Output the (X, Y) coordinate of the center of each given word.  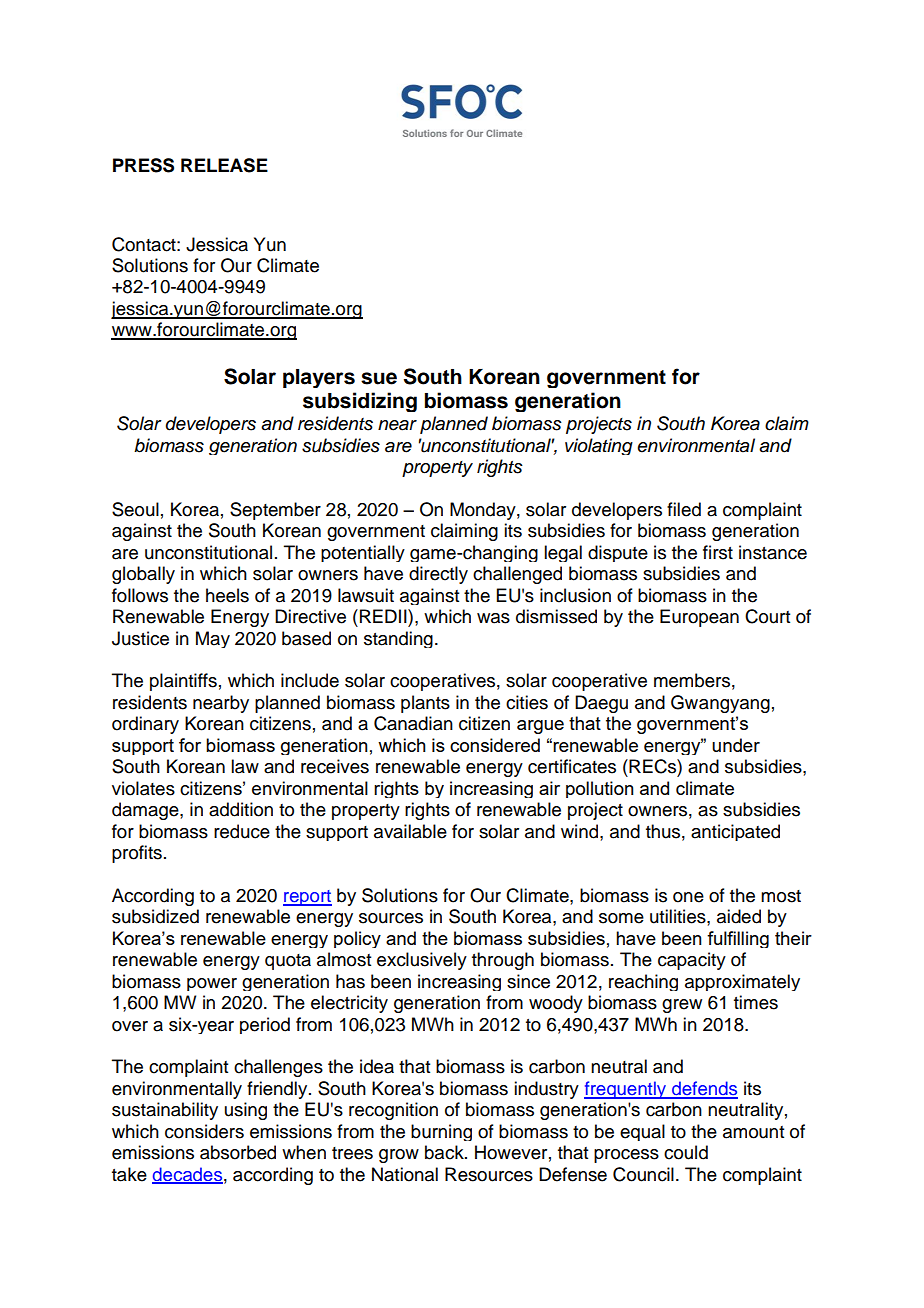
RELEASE (224, 165)
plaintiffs (183, 682)
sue (379, 378)
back (445, 1152)
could (686, 1152)
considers (204, 1131)
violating (599, 446)
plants (425, 704)
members (692, 680)
